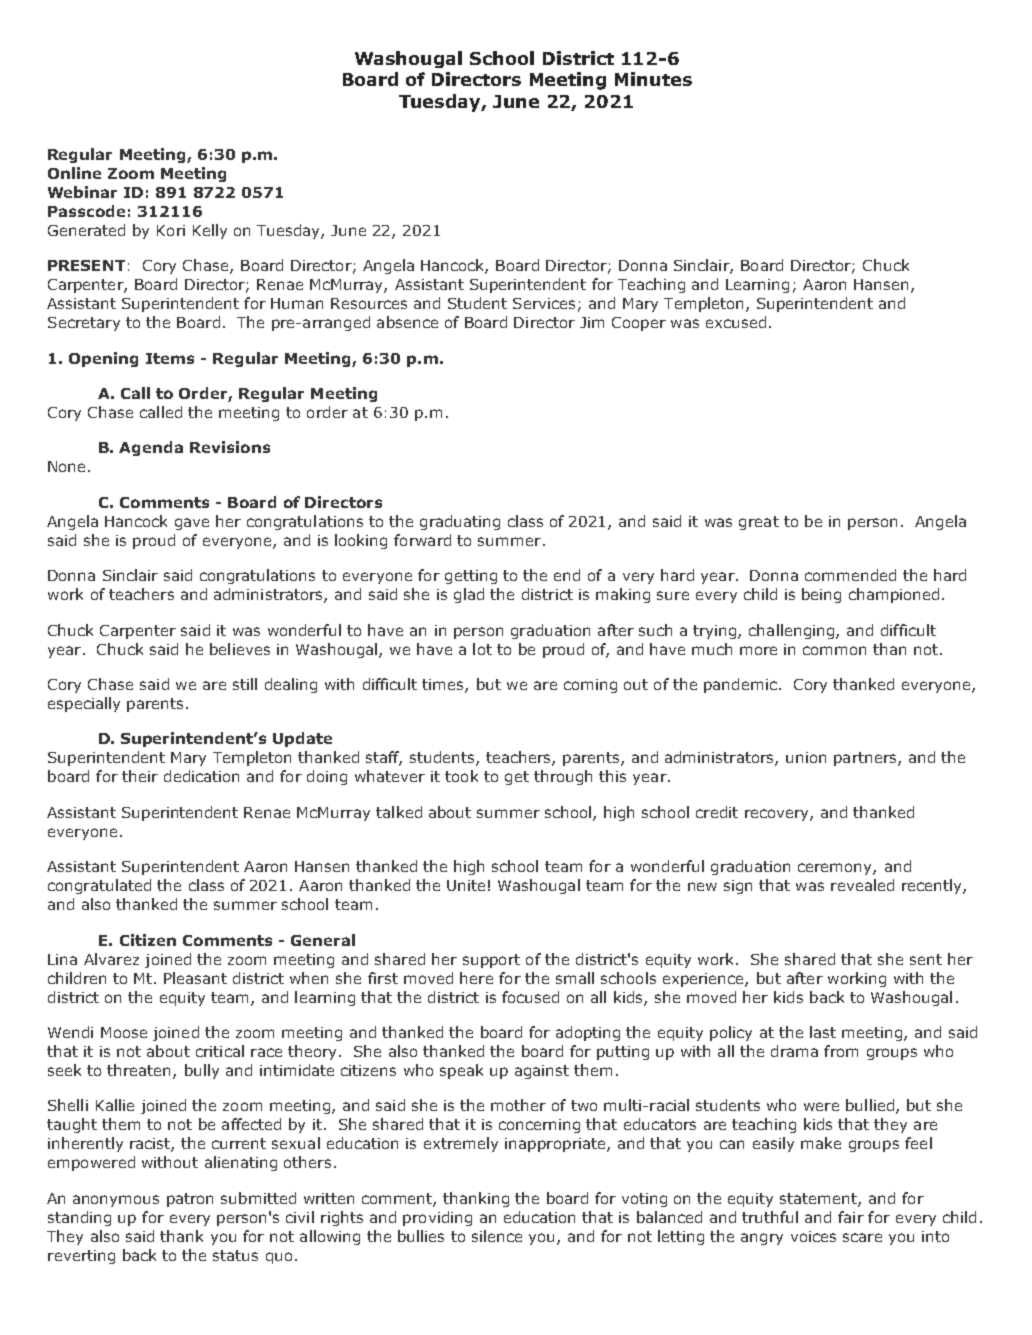 This page has height=1335, width=1032. What do you see at coordinates (736, 322) in the page?
I see `excused` at bounding box center [736, 322].
